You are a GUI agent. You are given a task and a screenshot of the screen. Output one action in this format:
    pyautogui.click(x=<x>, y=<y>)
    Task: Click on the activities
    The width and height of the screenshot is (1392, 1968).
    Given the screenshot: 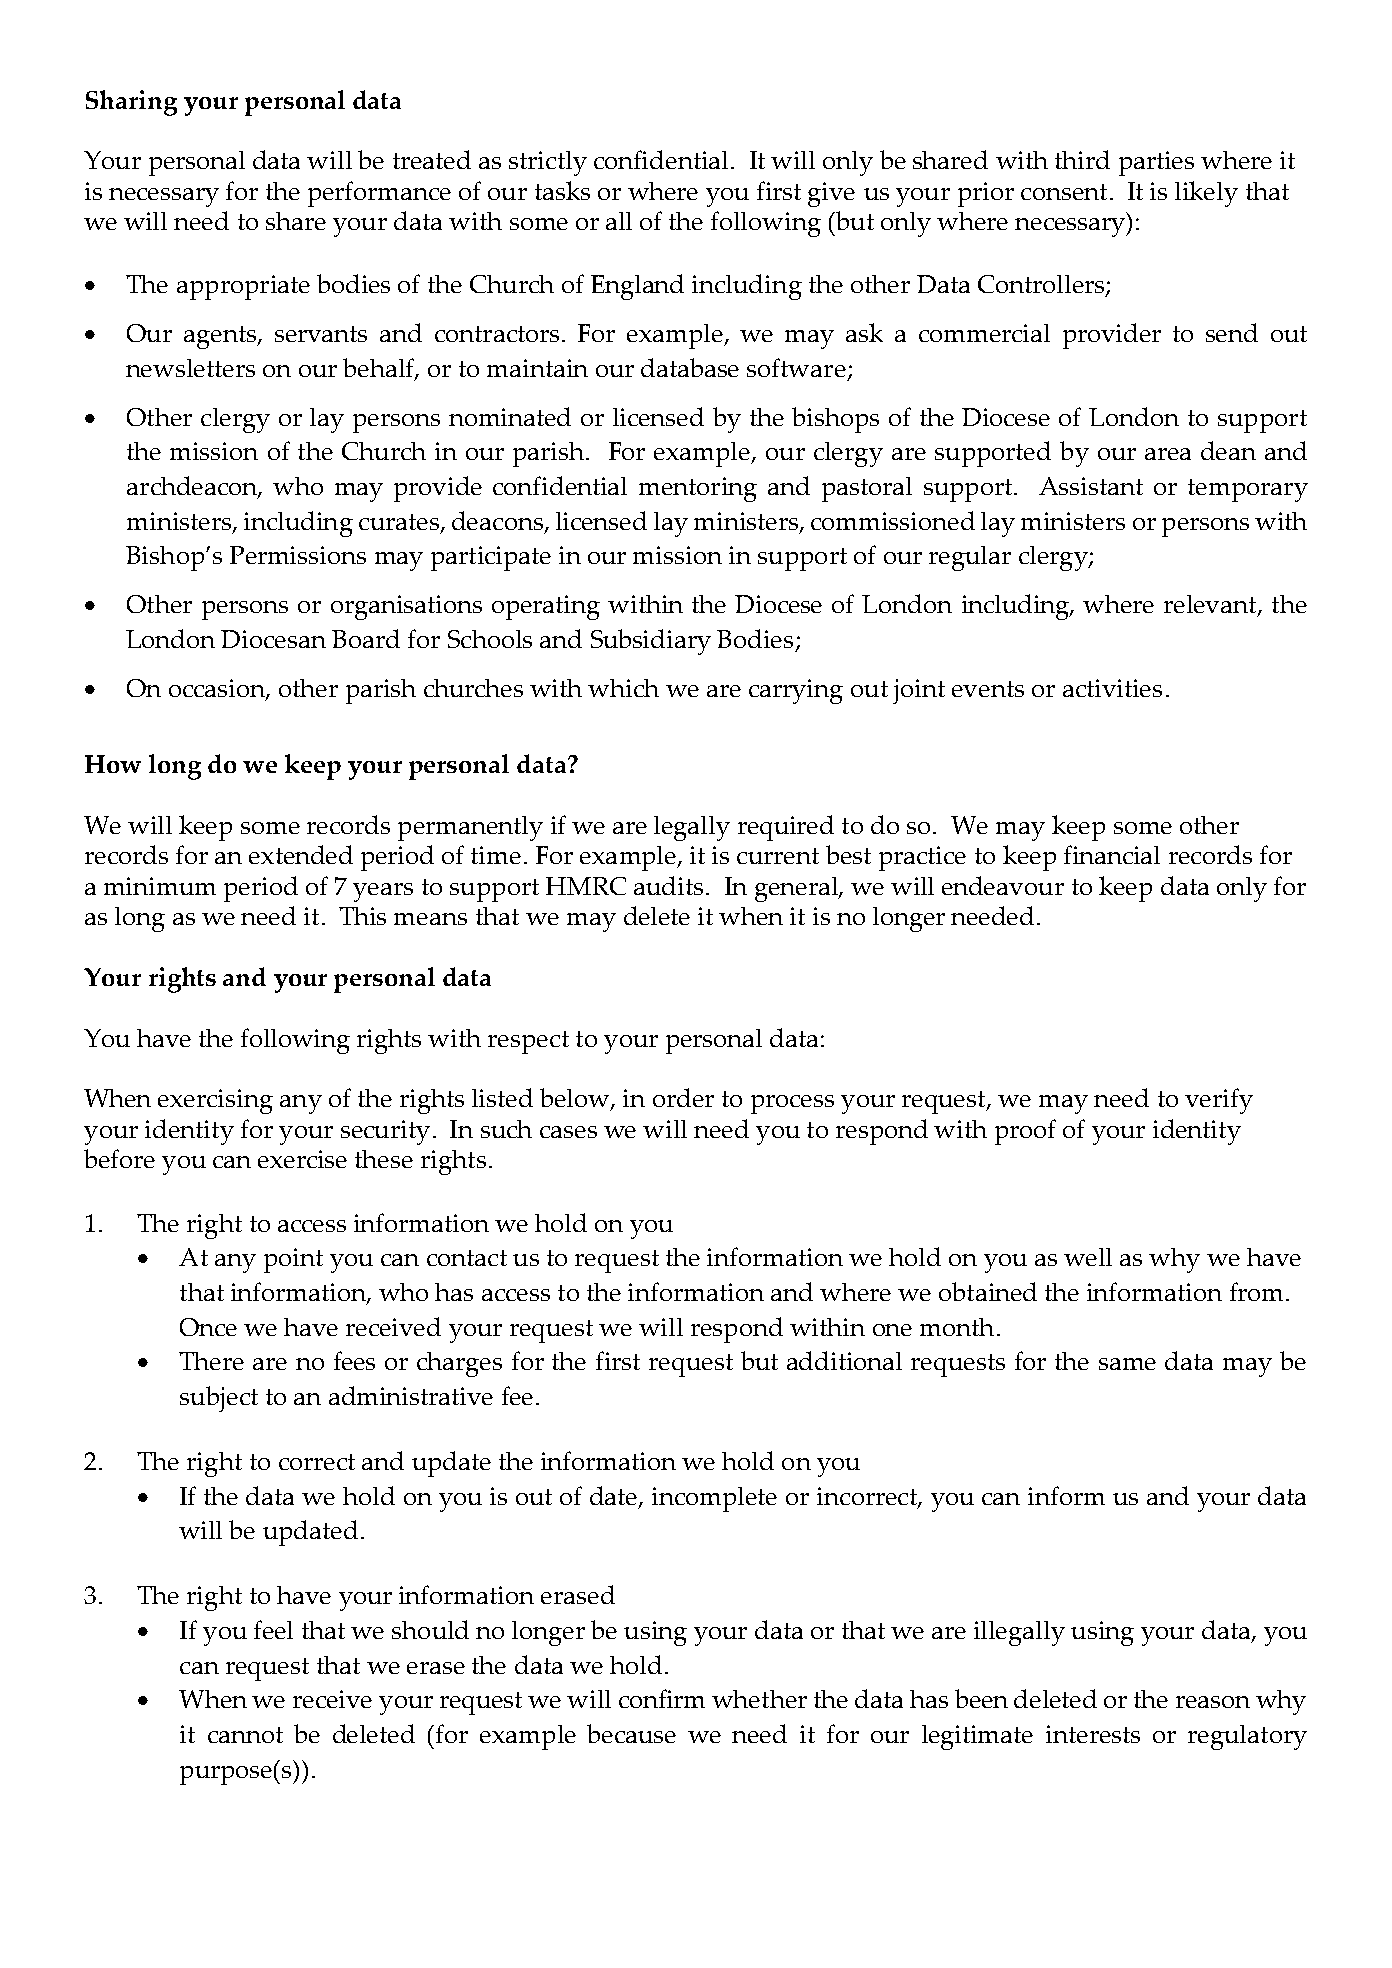 What is the action you would take?
    pyautogui.click(x=1112, y=688)
